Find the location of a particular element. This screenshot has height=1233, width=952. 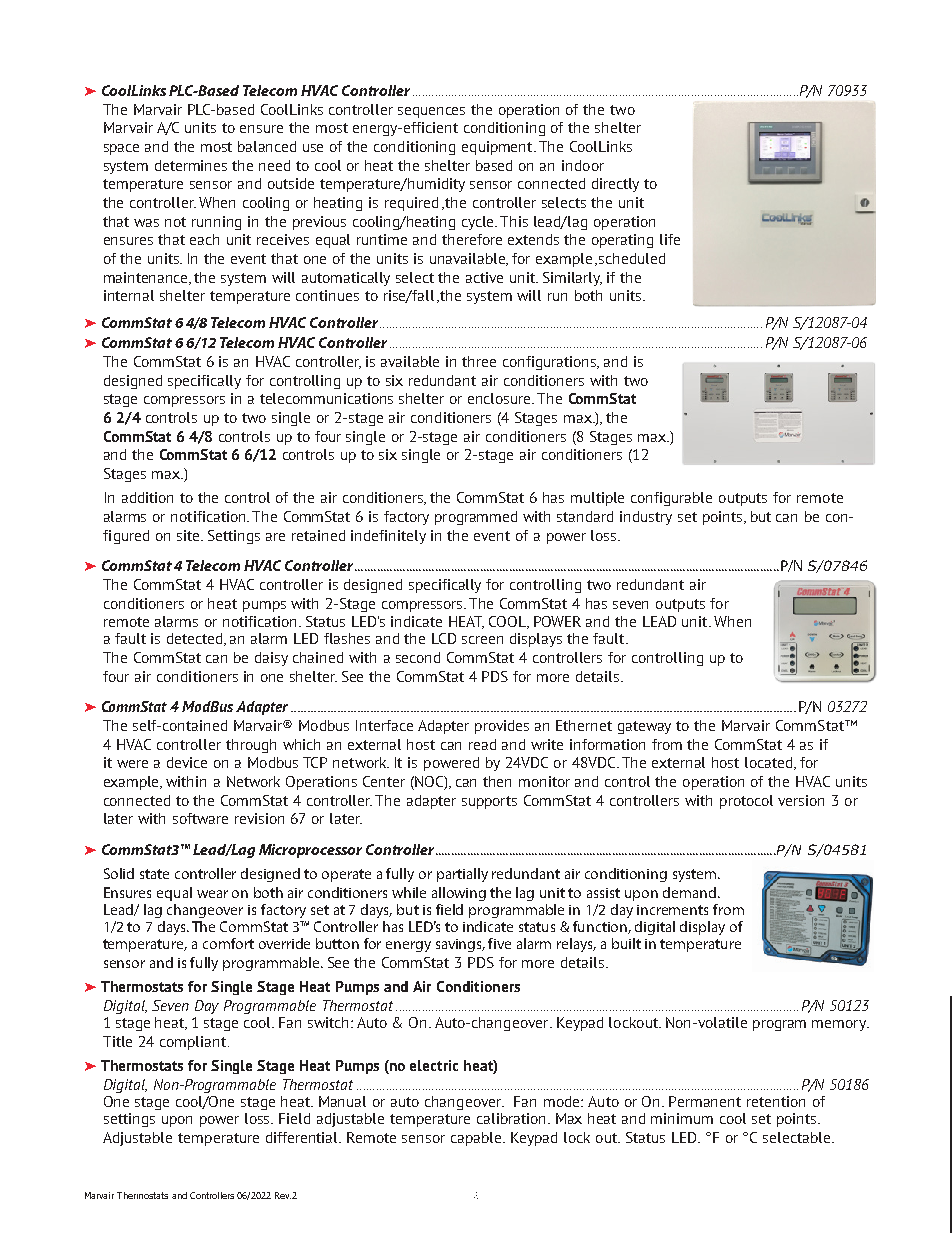

partially is located at coordinates (462, 875).
